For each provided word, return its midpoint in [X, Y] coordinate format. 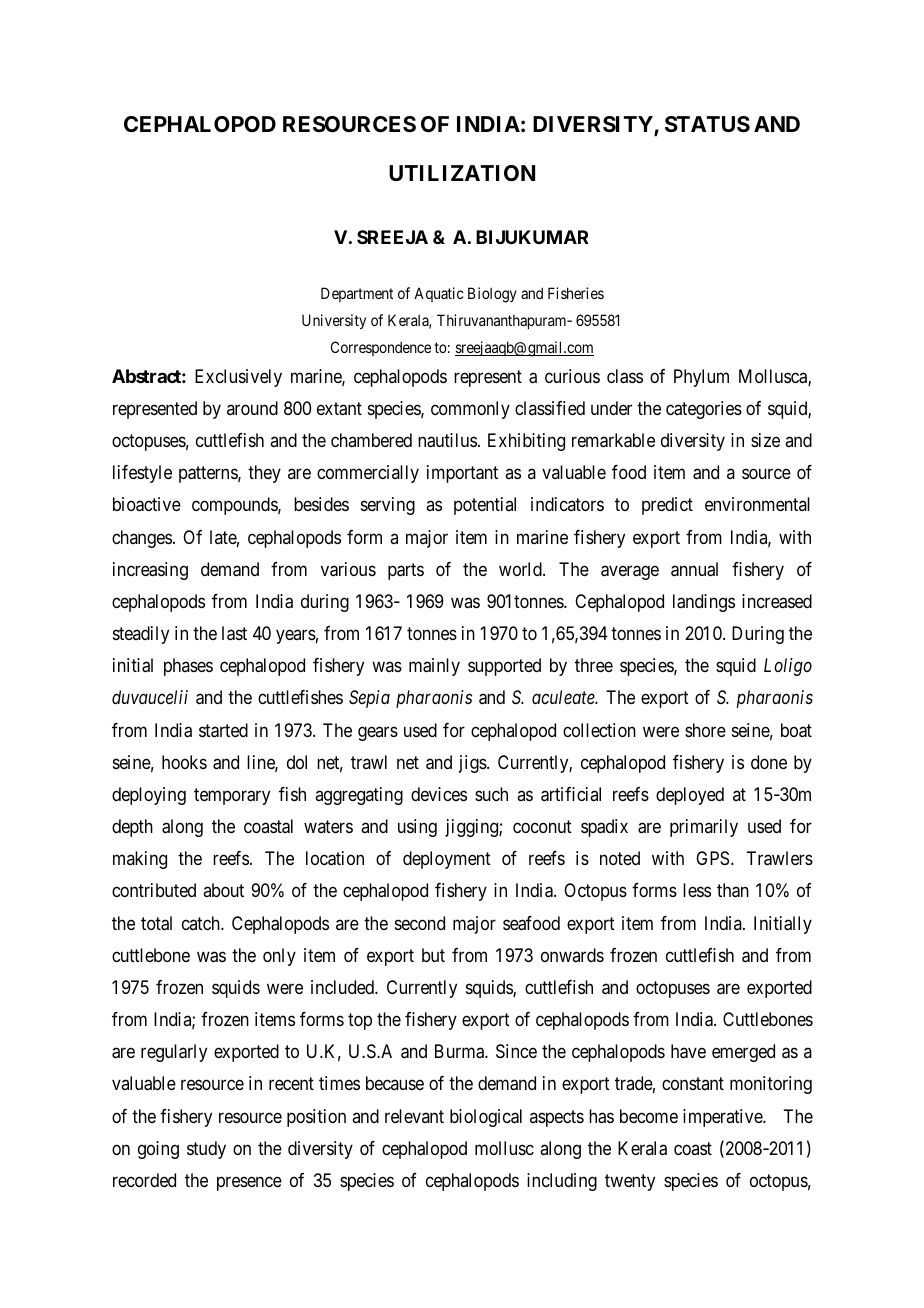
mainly [434, 667]
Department [357, 294]
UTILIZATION [462, 173]
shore [705, 730]
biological [486, 1118]
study [206, 1150]
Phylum [701, 378]
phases [188, 667]
